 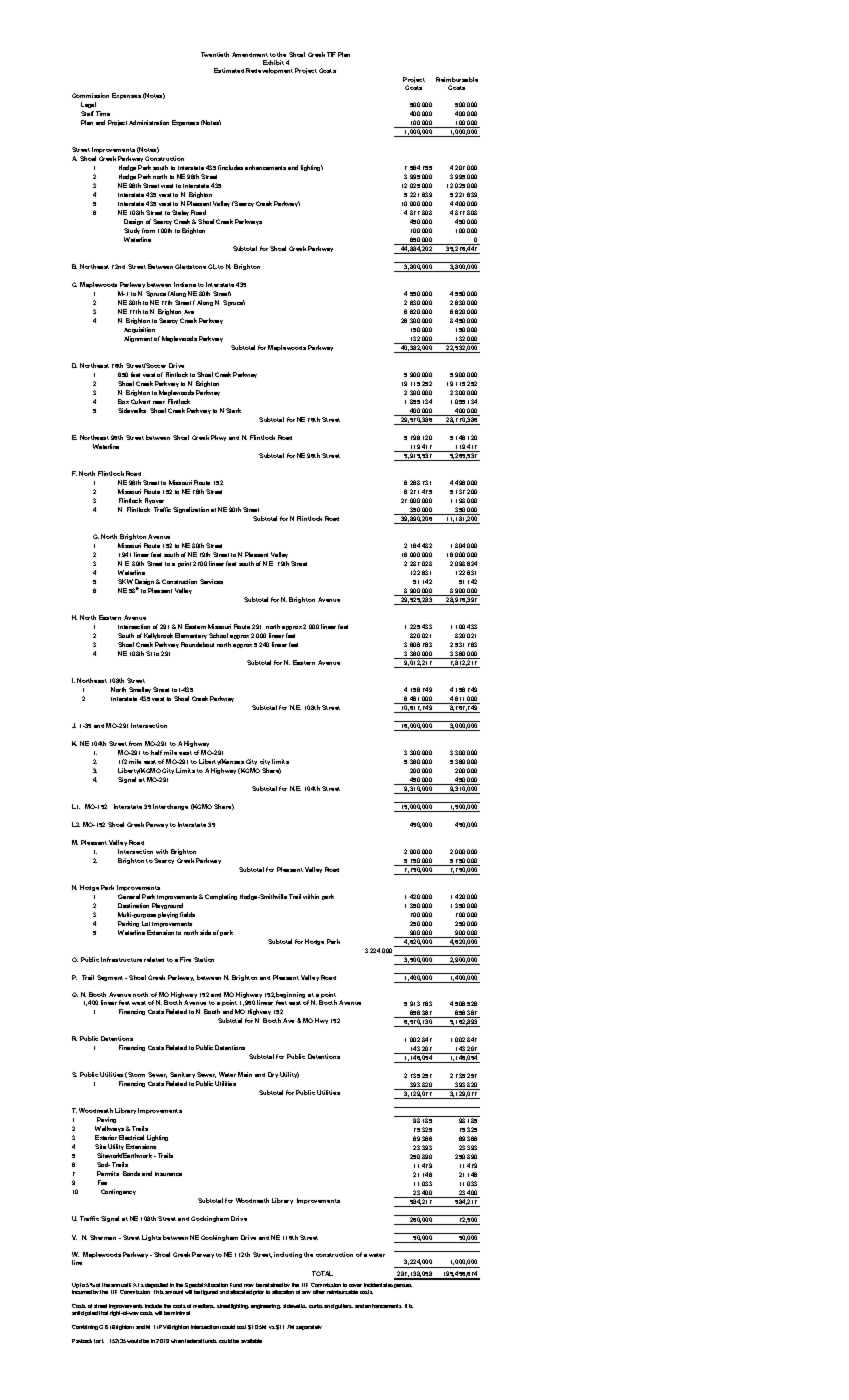 I want to click on Stark, so click(x=233, y=410).
